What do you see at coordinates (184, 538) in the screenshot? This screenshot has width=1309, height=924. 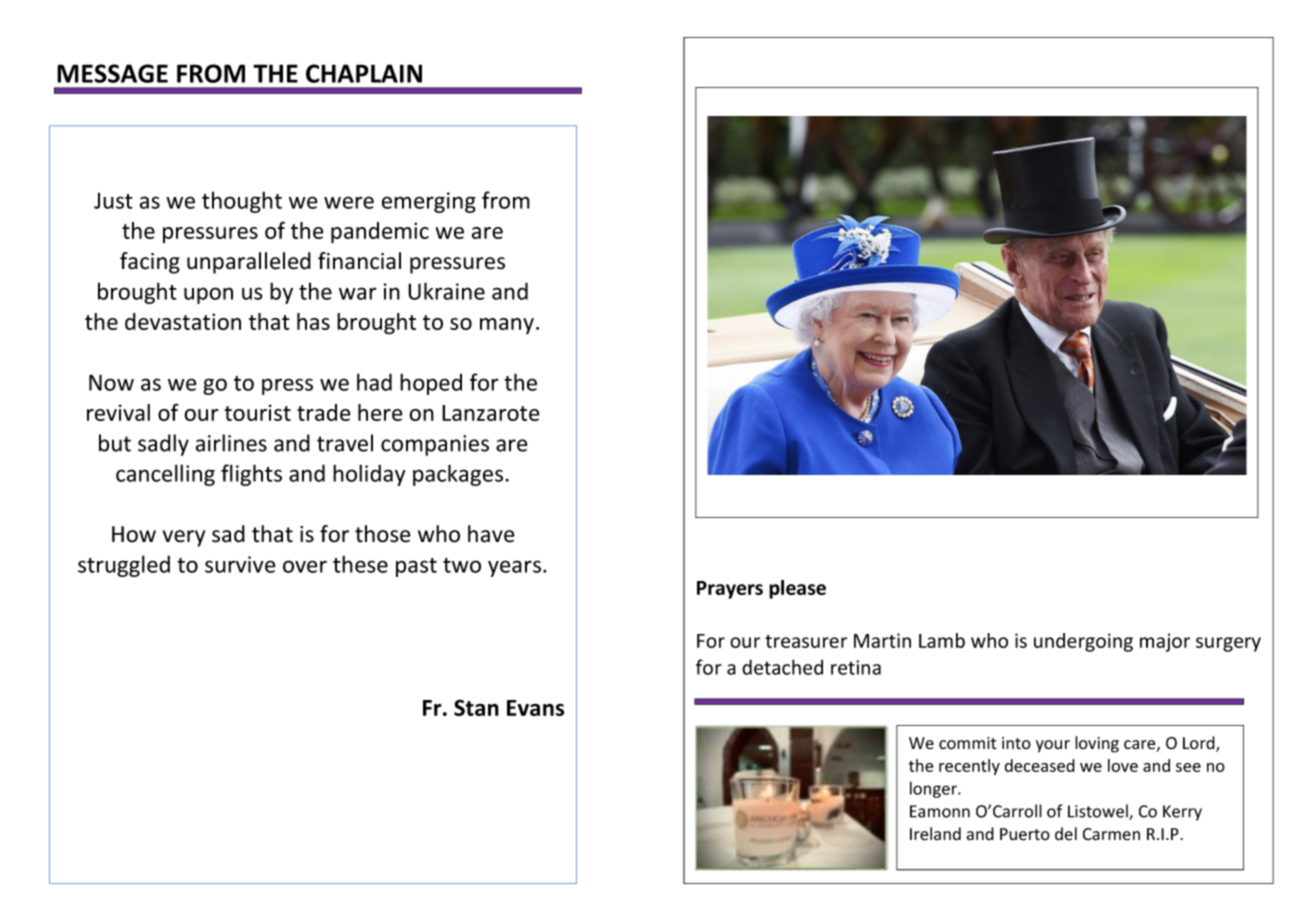 I see `very` at bounding box center [184, 538].
